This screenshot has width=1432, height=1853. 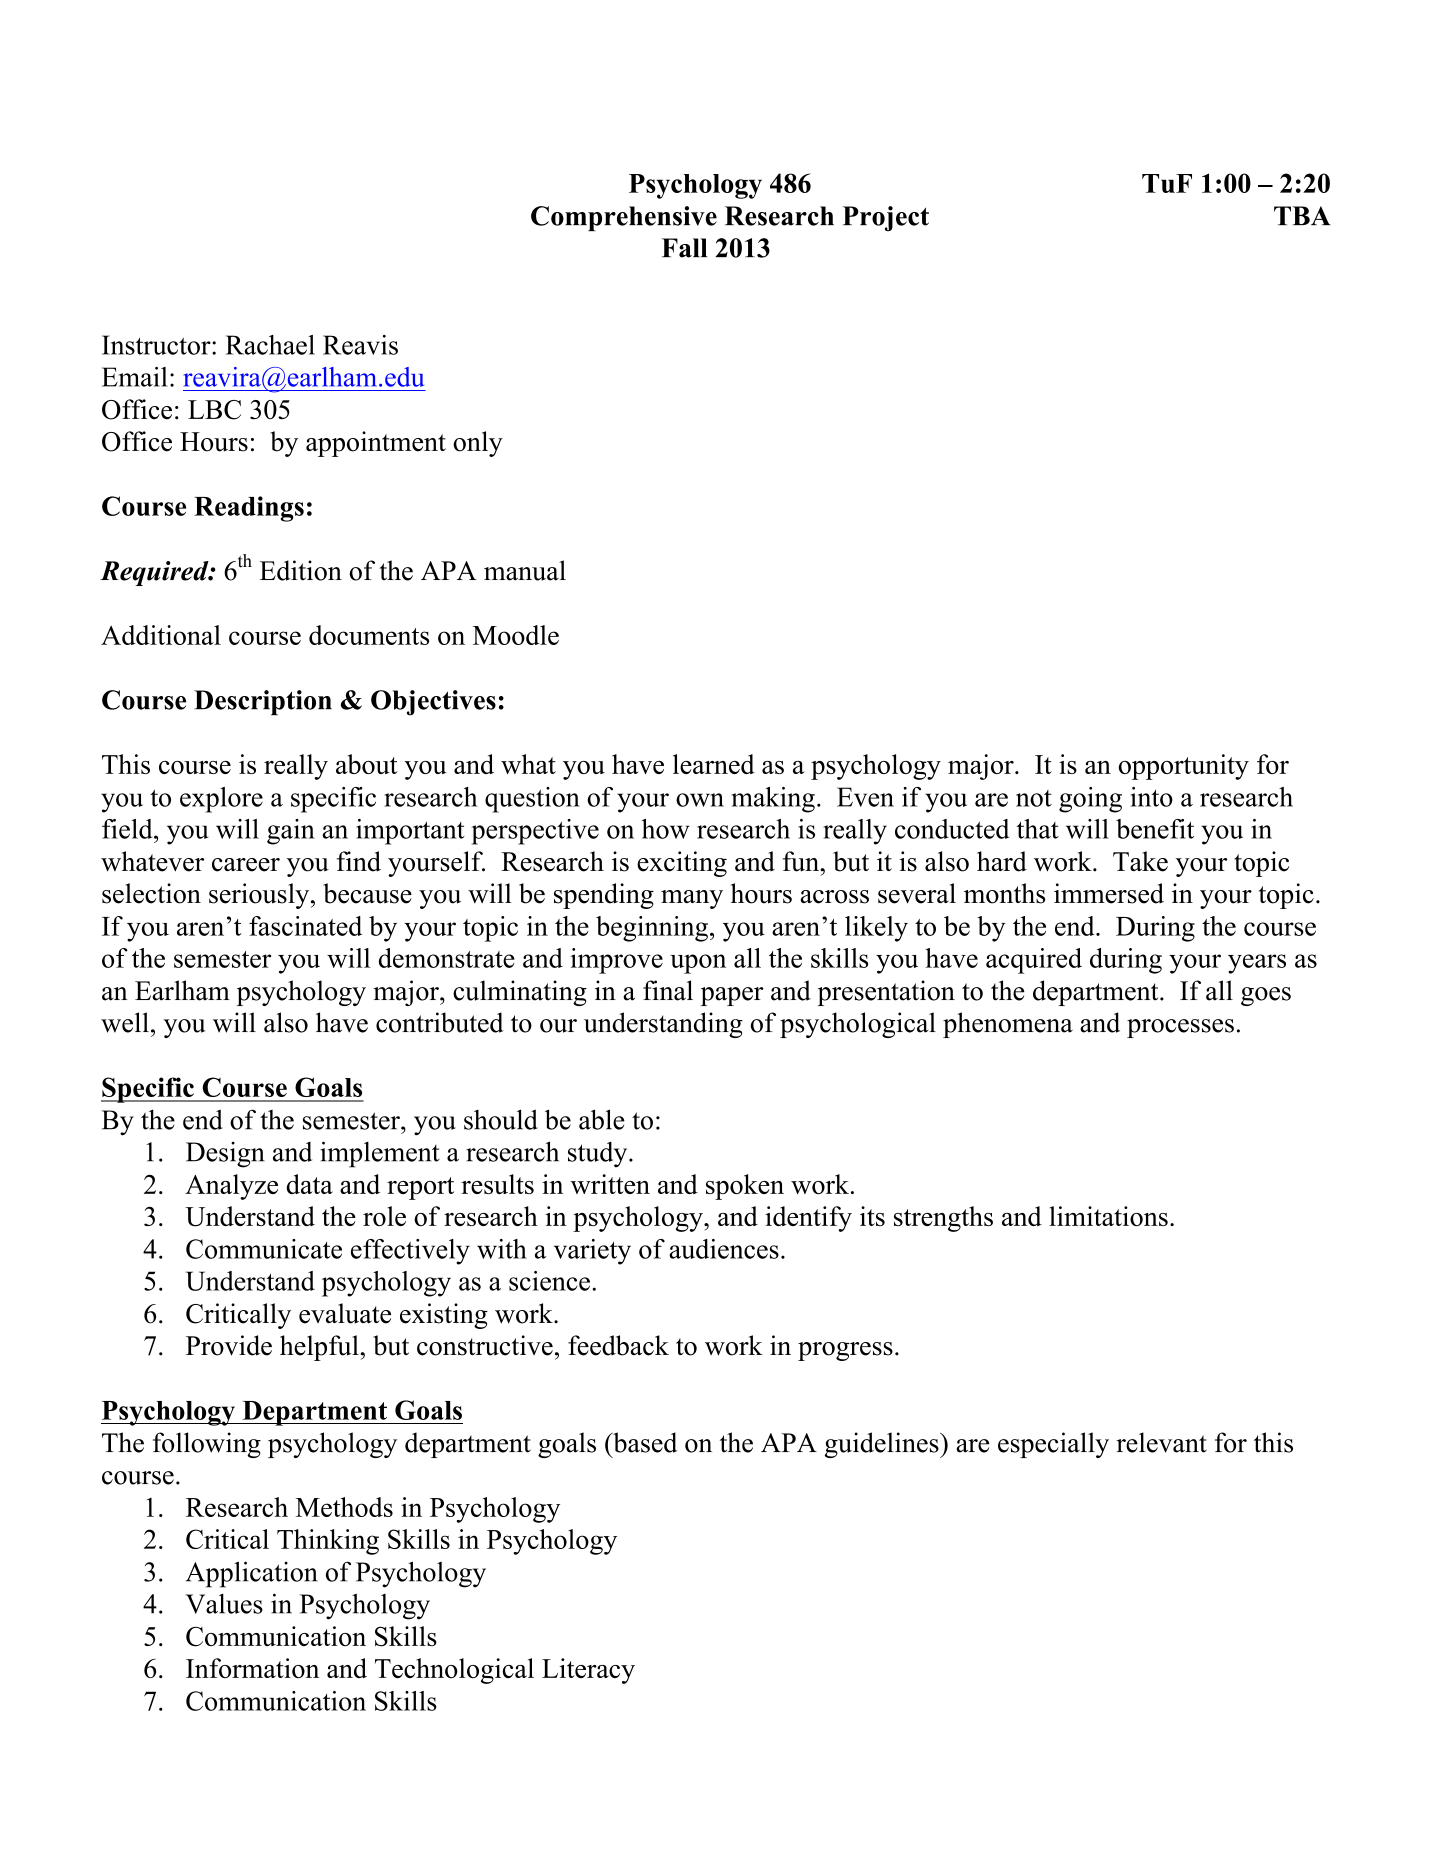 I want to click on audiences, so click(x=724, y=1249).
